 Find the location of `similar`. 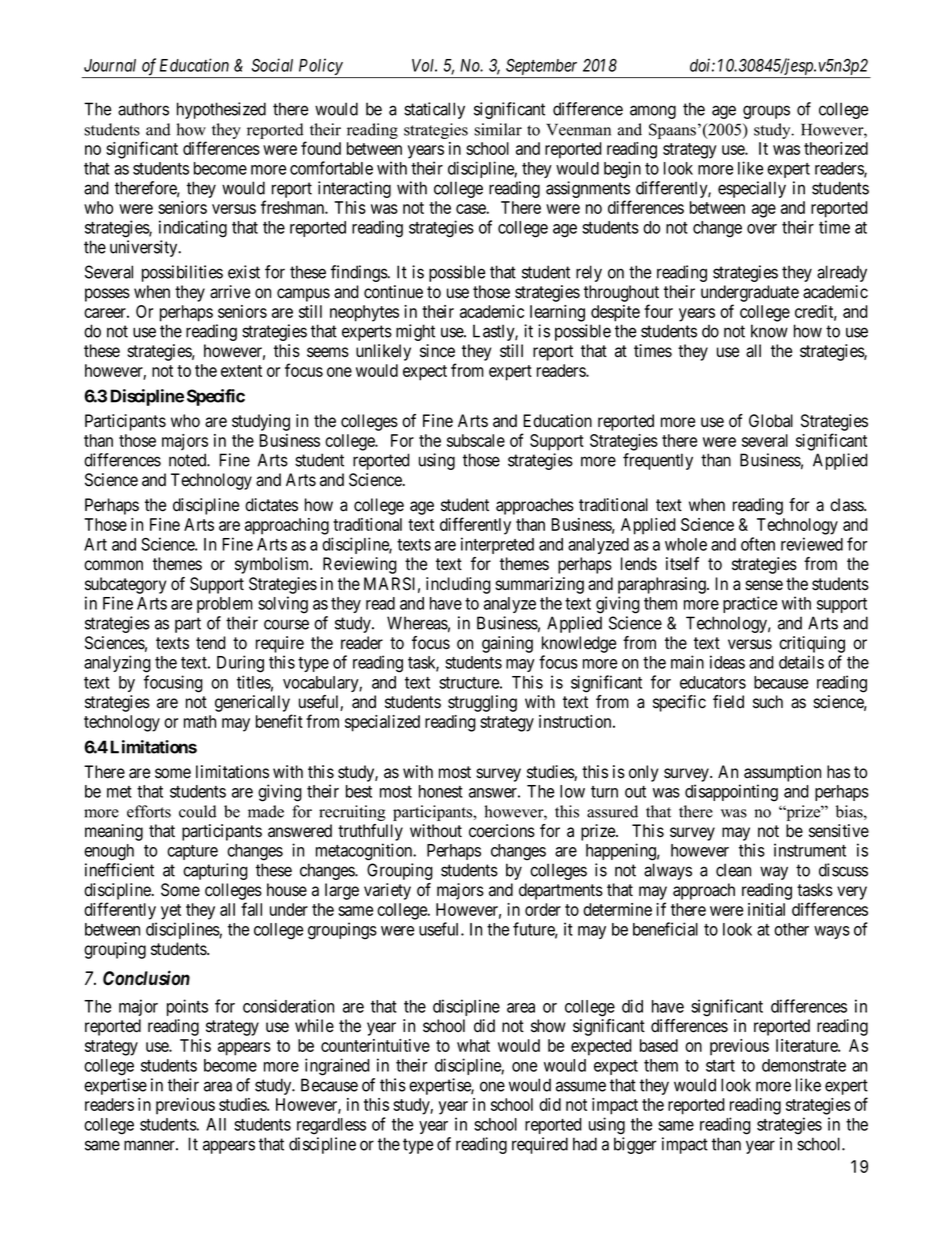

similar is located at coordinates (498, 129).
